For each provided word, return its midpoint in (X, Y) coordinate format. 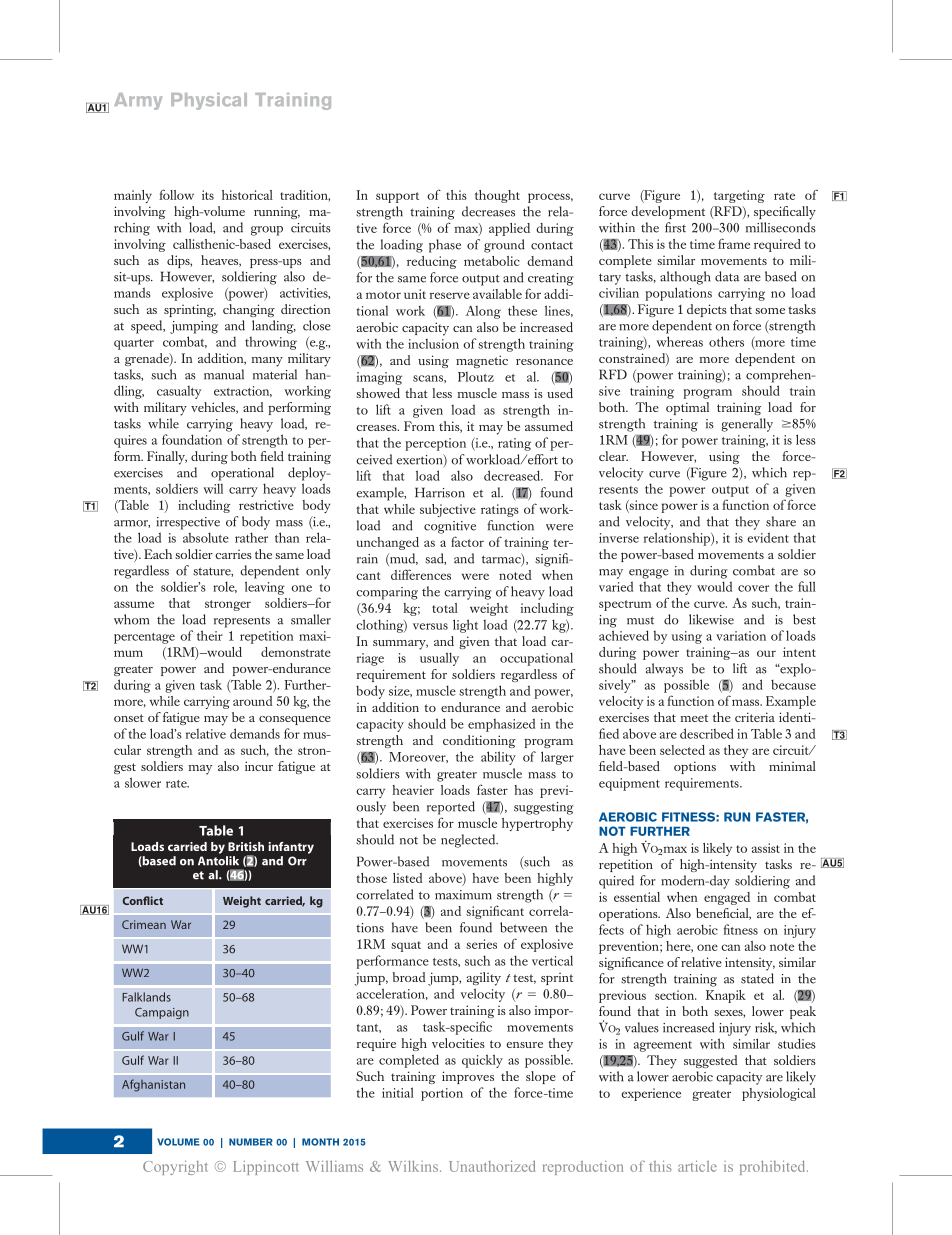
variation (741, 636)
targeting (739, 196)
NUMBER (251, 1142)
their (210, 635)
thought (497, 196)
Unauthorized (492, 1166)
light (465, 626)
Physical (209, 101)
